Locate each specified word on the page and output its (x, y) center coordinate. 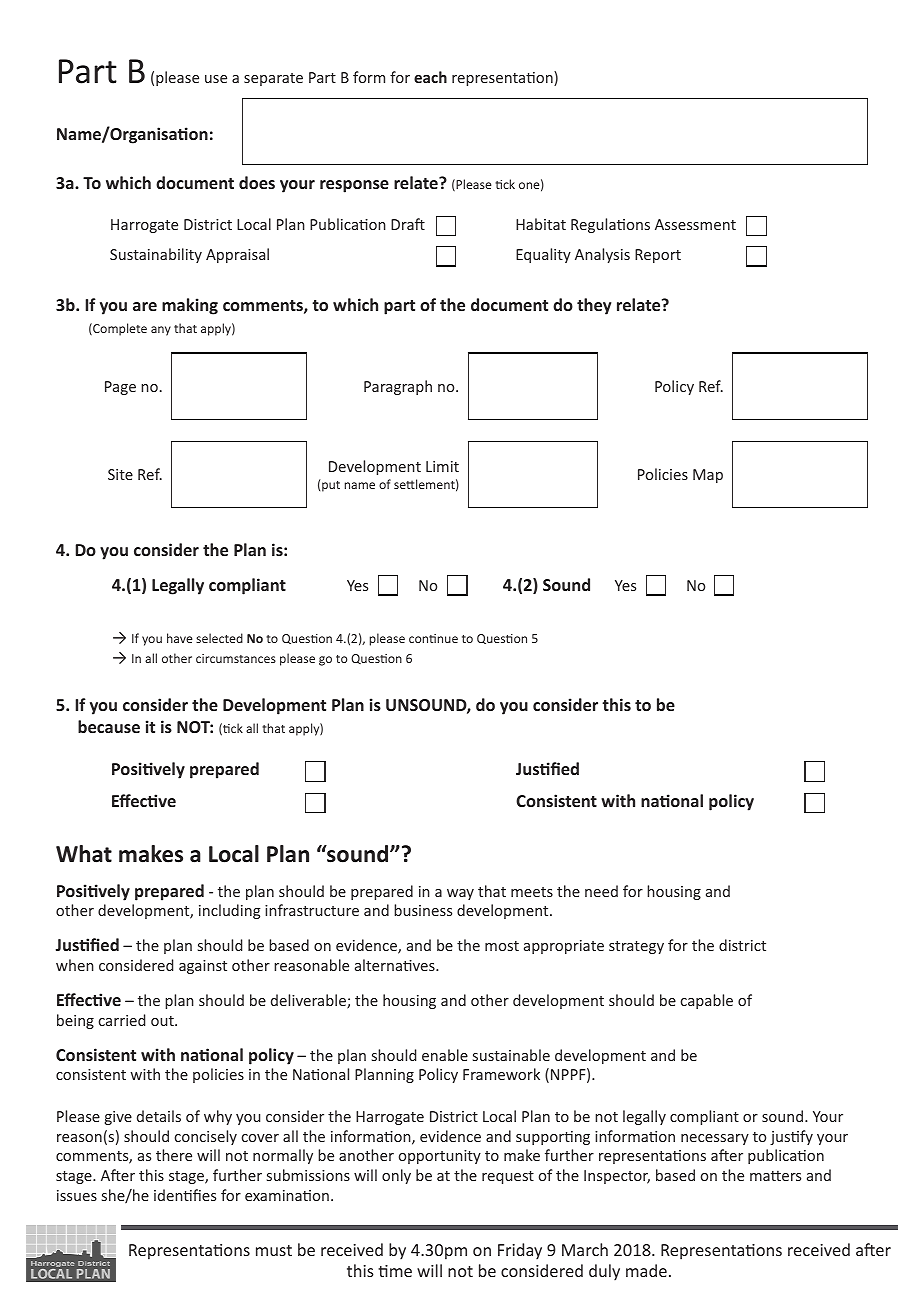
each (430, 77)
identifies (185, 1195)
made (646, 1270)
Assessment (695, 224)
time (395, 1271)
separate (273, 79)
